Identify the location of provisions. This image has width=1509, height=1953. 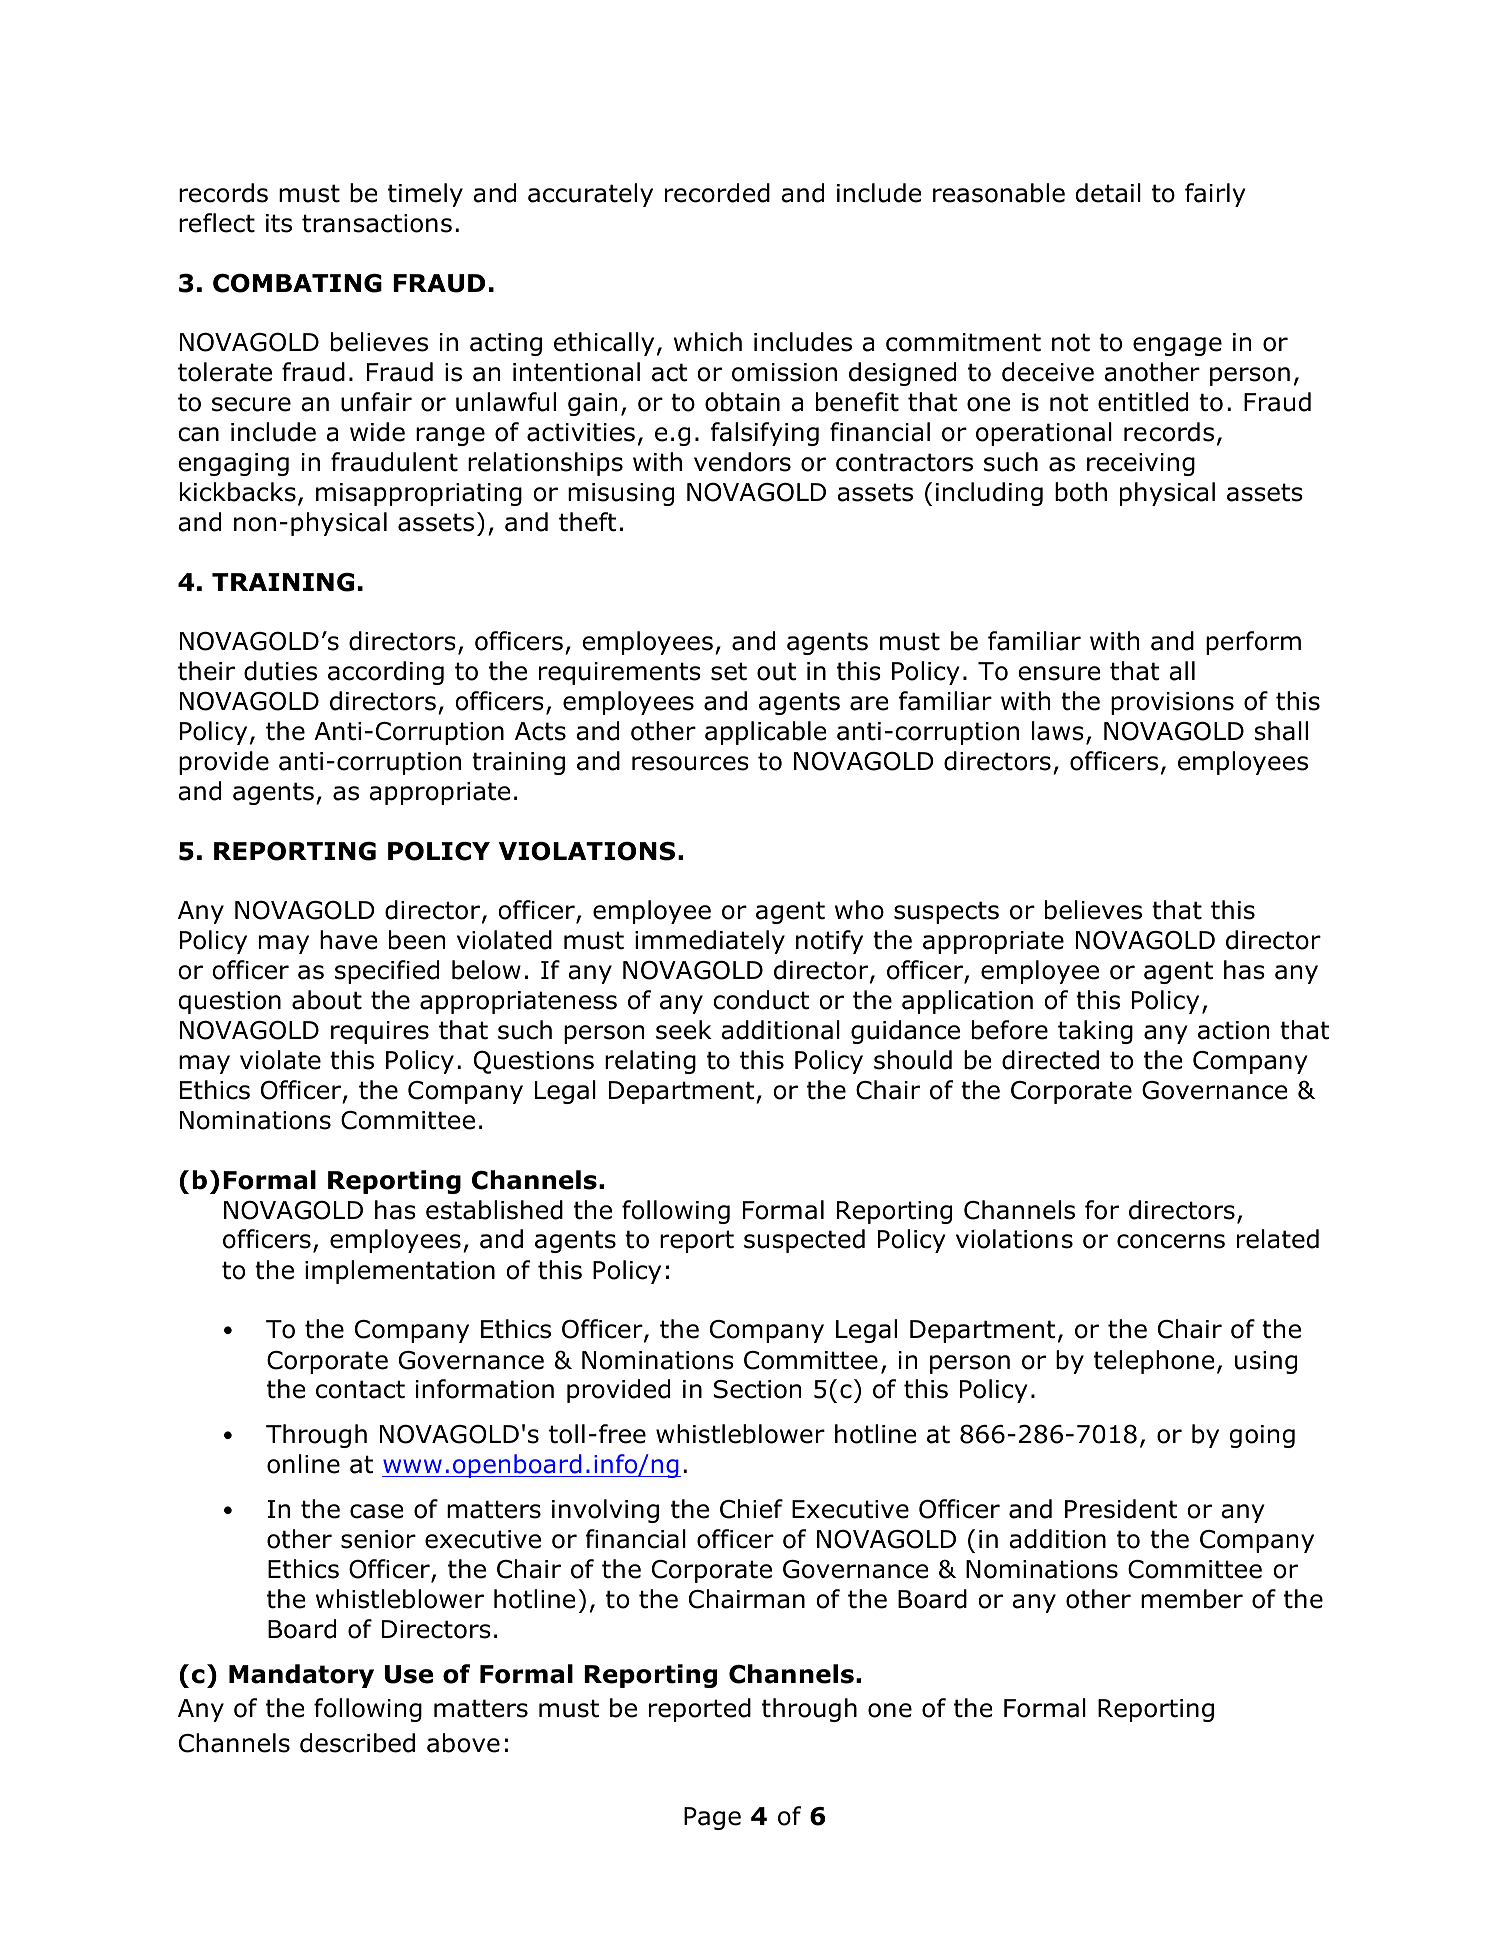
(1172, 703).
